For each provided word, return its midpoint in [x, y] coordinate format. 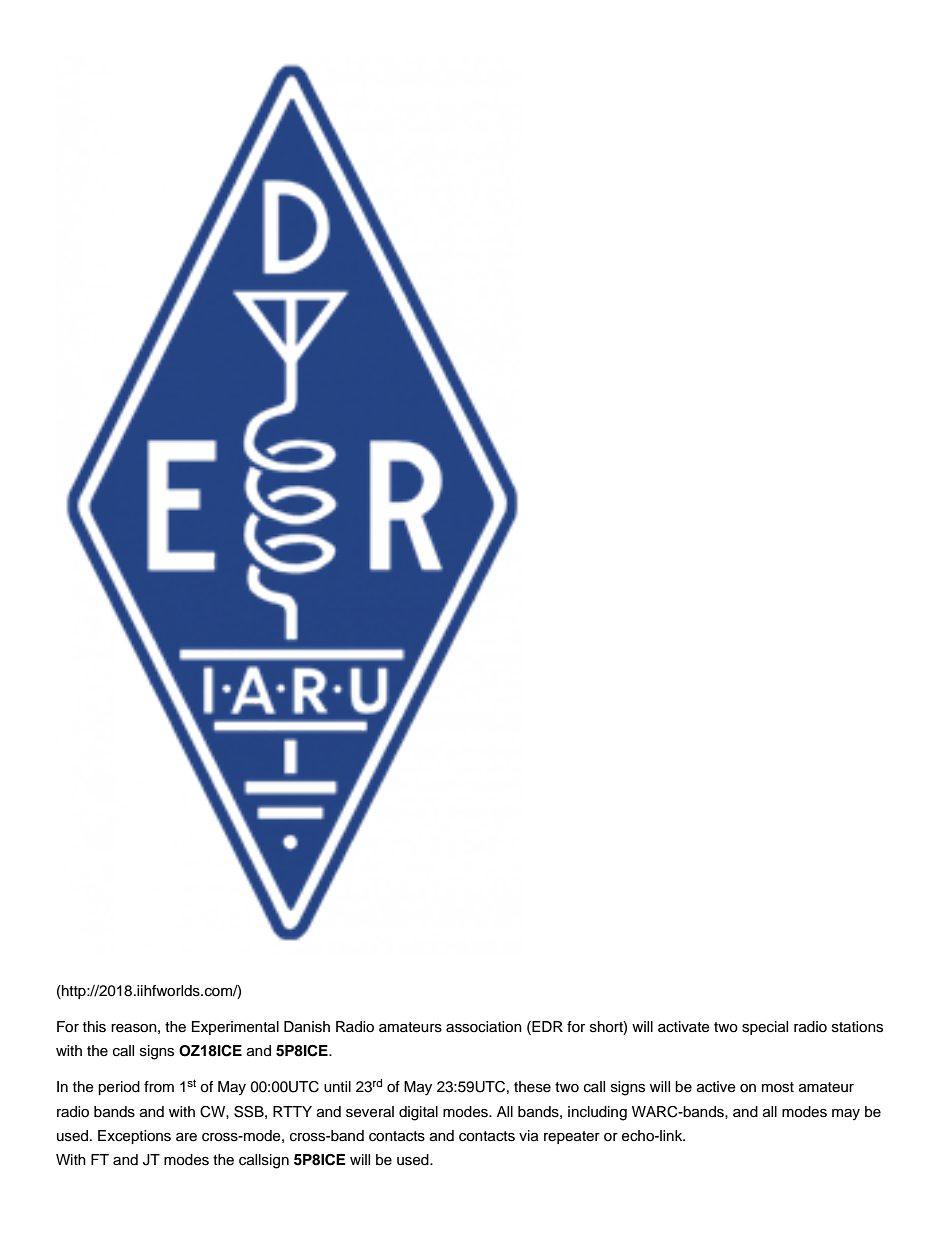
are [186, 1137]
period [119, 1088]
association [484, 1027]
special [765, 1028]
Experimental [235, 1028]
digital [418, 1113]
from [159, 1087]
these [532, 1087]
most [778, 1087]
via [529, 1135]
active [716, 1087]
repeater [572, 1137]
